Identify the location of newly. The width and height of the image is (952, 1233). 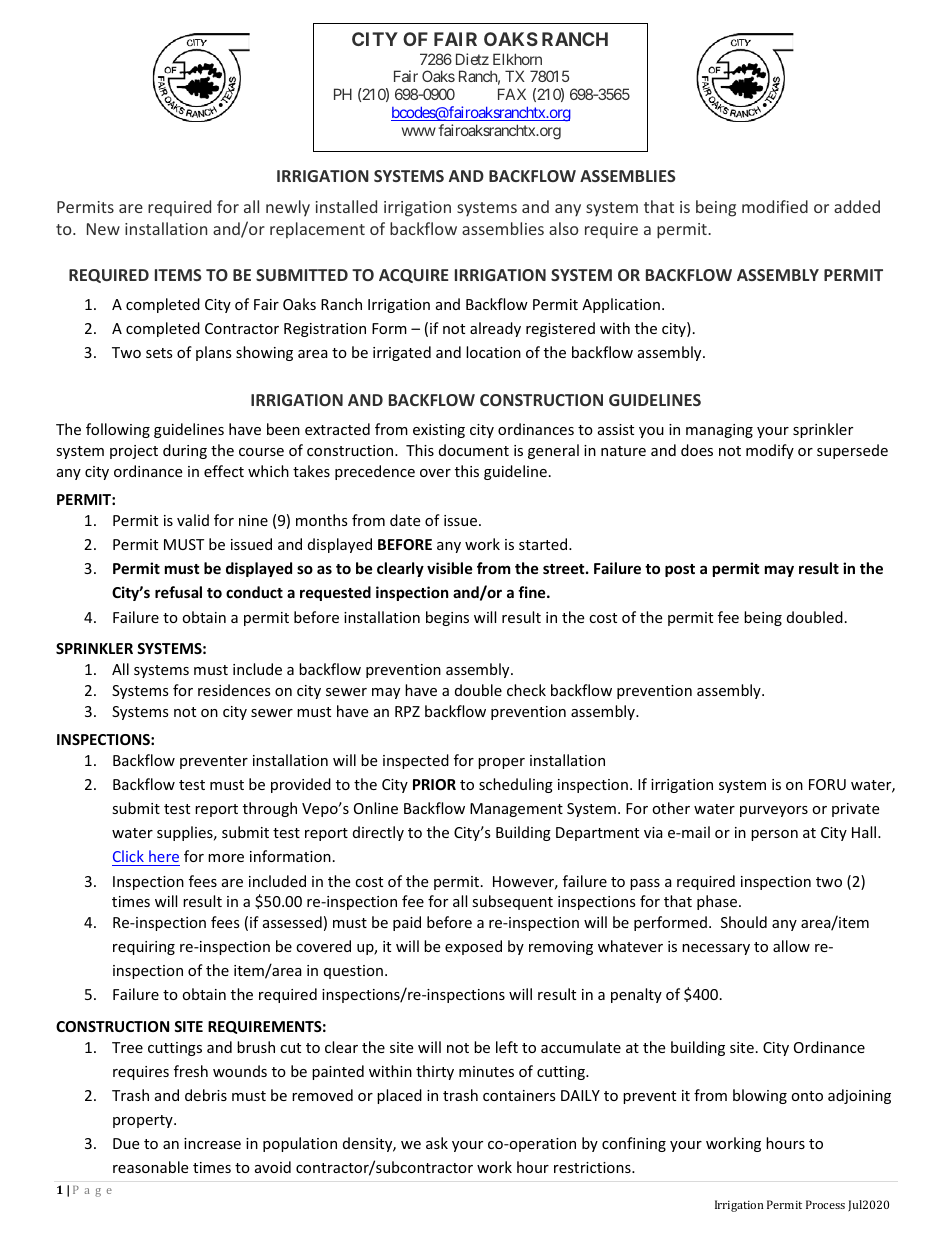
(288, 208).
